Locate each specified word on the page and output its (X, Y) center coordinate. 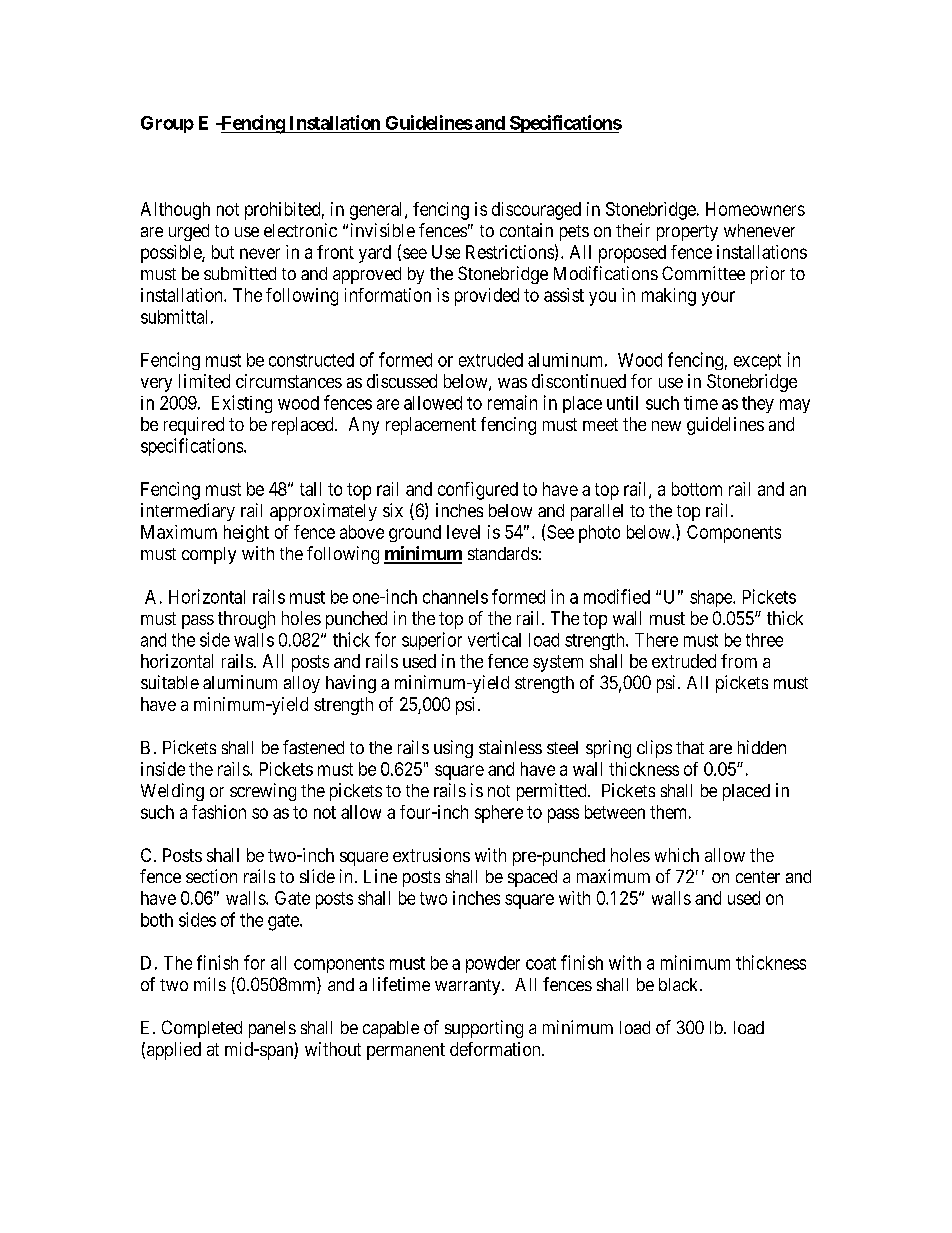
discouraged (536, 211)
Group (167, 124)
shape (712, 598)
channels (455, 597)
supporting (484, 1029)
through (246, 620)
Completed (202, 1029)
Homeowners (755, 209)
